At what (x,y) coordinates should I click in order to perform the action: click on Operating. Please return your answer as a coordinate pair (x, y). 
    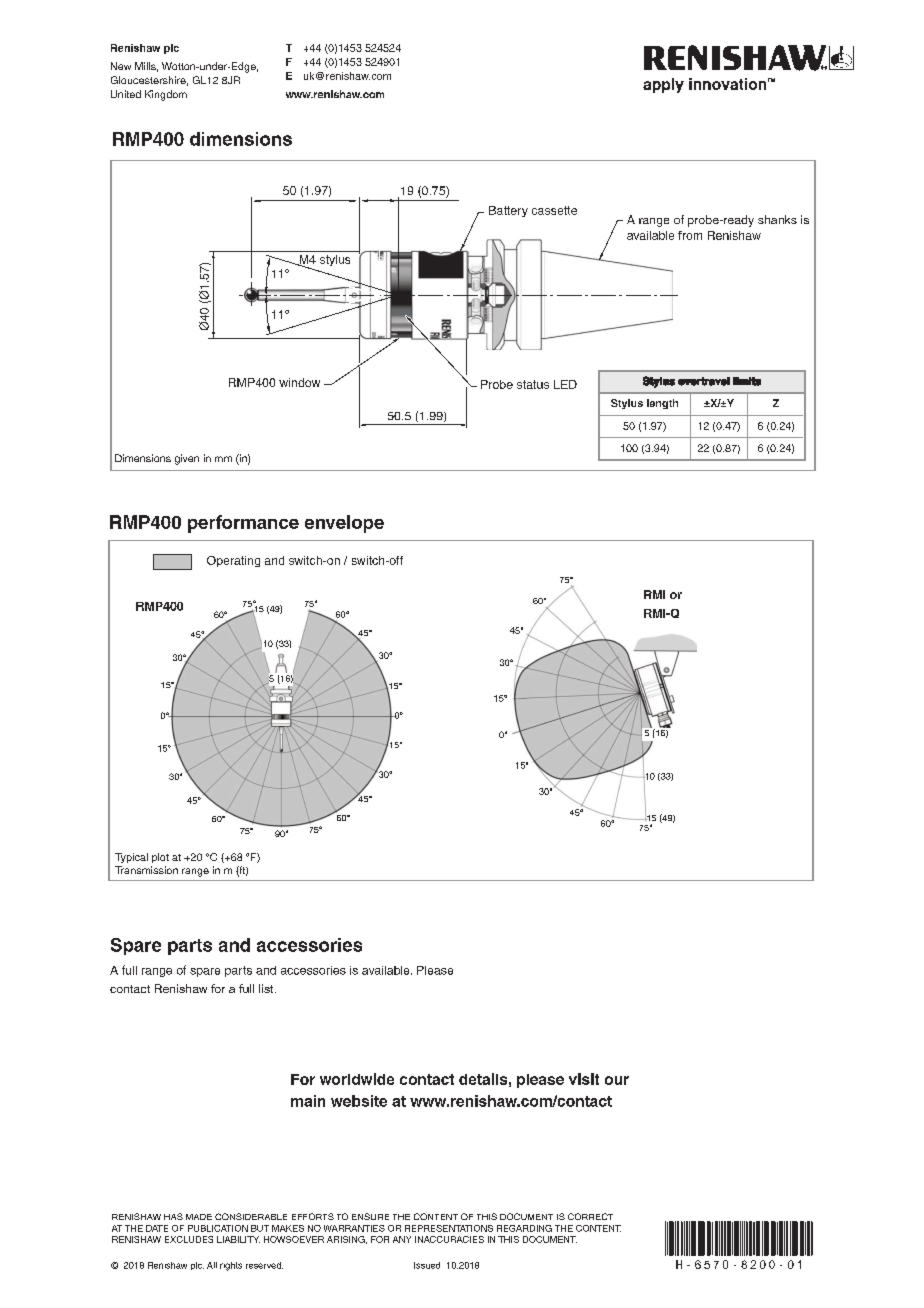
    Looking at the image, I should click on (233, 561).
